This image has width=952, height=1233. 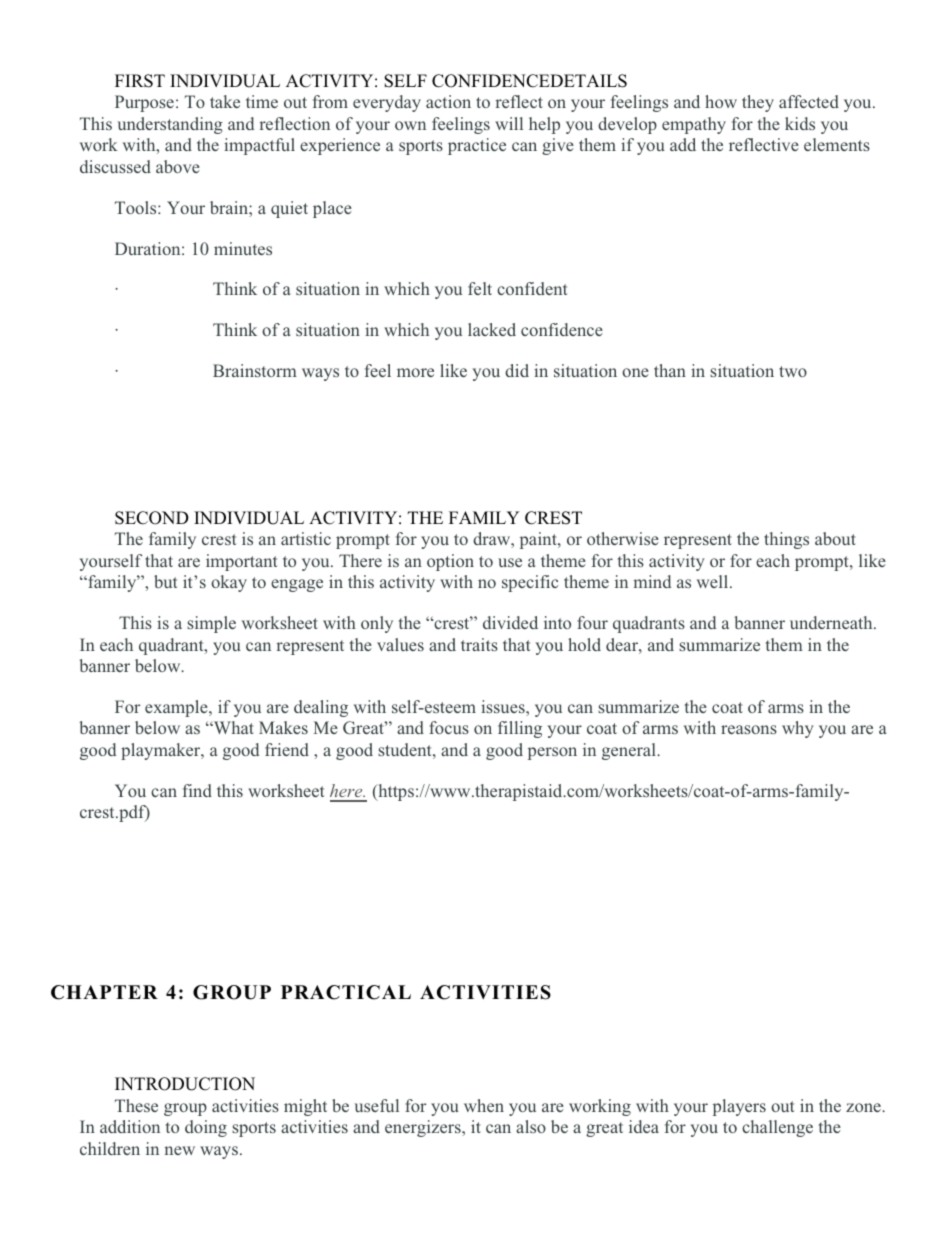 What do you see at coordinates (206, 1128) in the image?
I see `doing` at bounding box center [206, 1128].
